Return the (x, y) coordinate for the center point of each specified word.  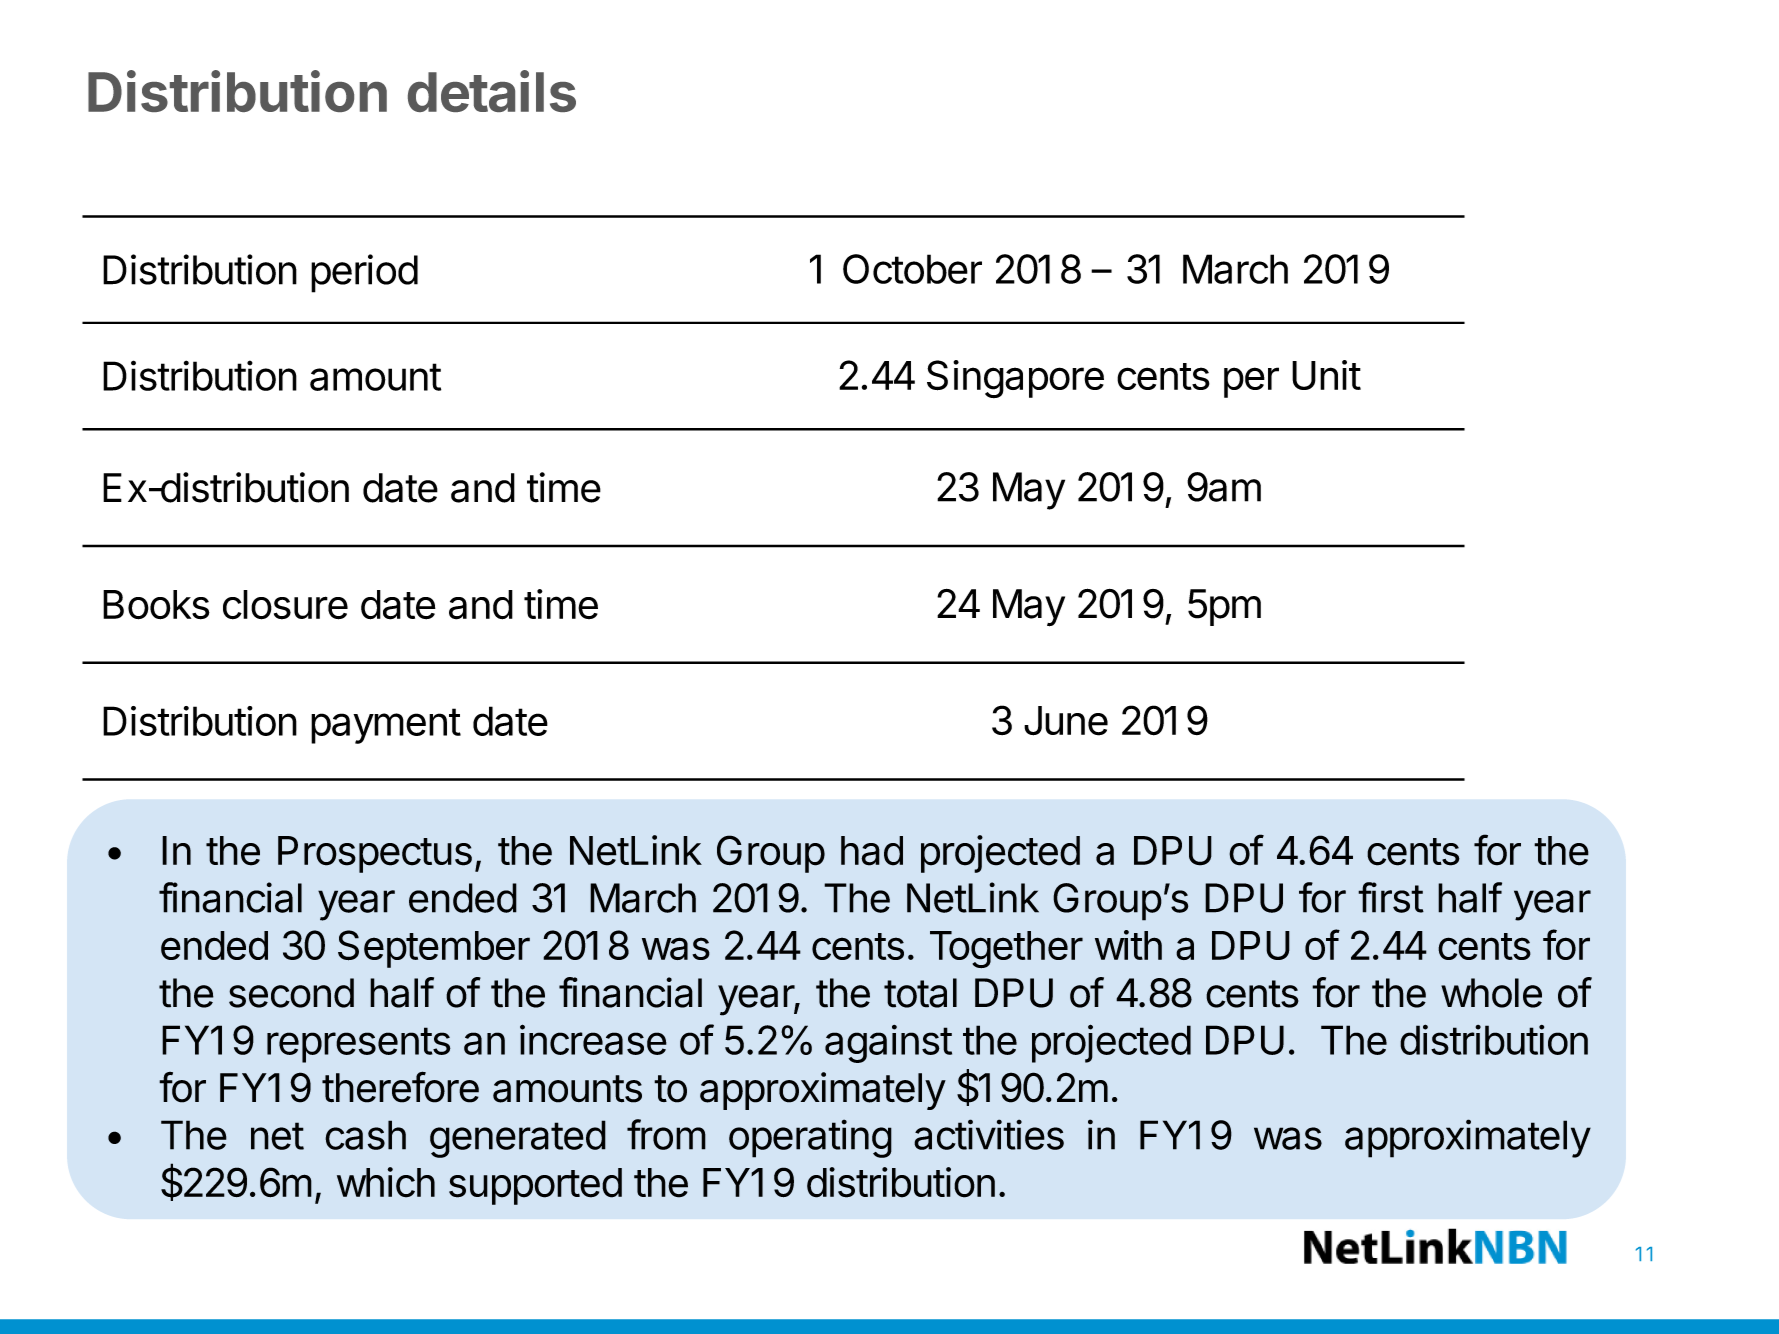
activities (989, 1134)
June (1066, 721)
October (912, 269)
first (1391, 897)
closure (285, 605)
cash (365, 1135)
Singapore (1015, 379)
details (492, 91)
